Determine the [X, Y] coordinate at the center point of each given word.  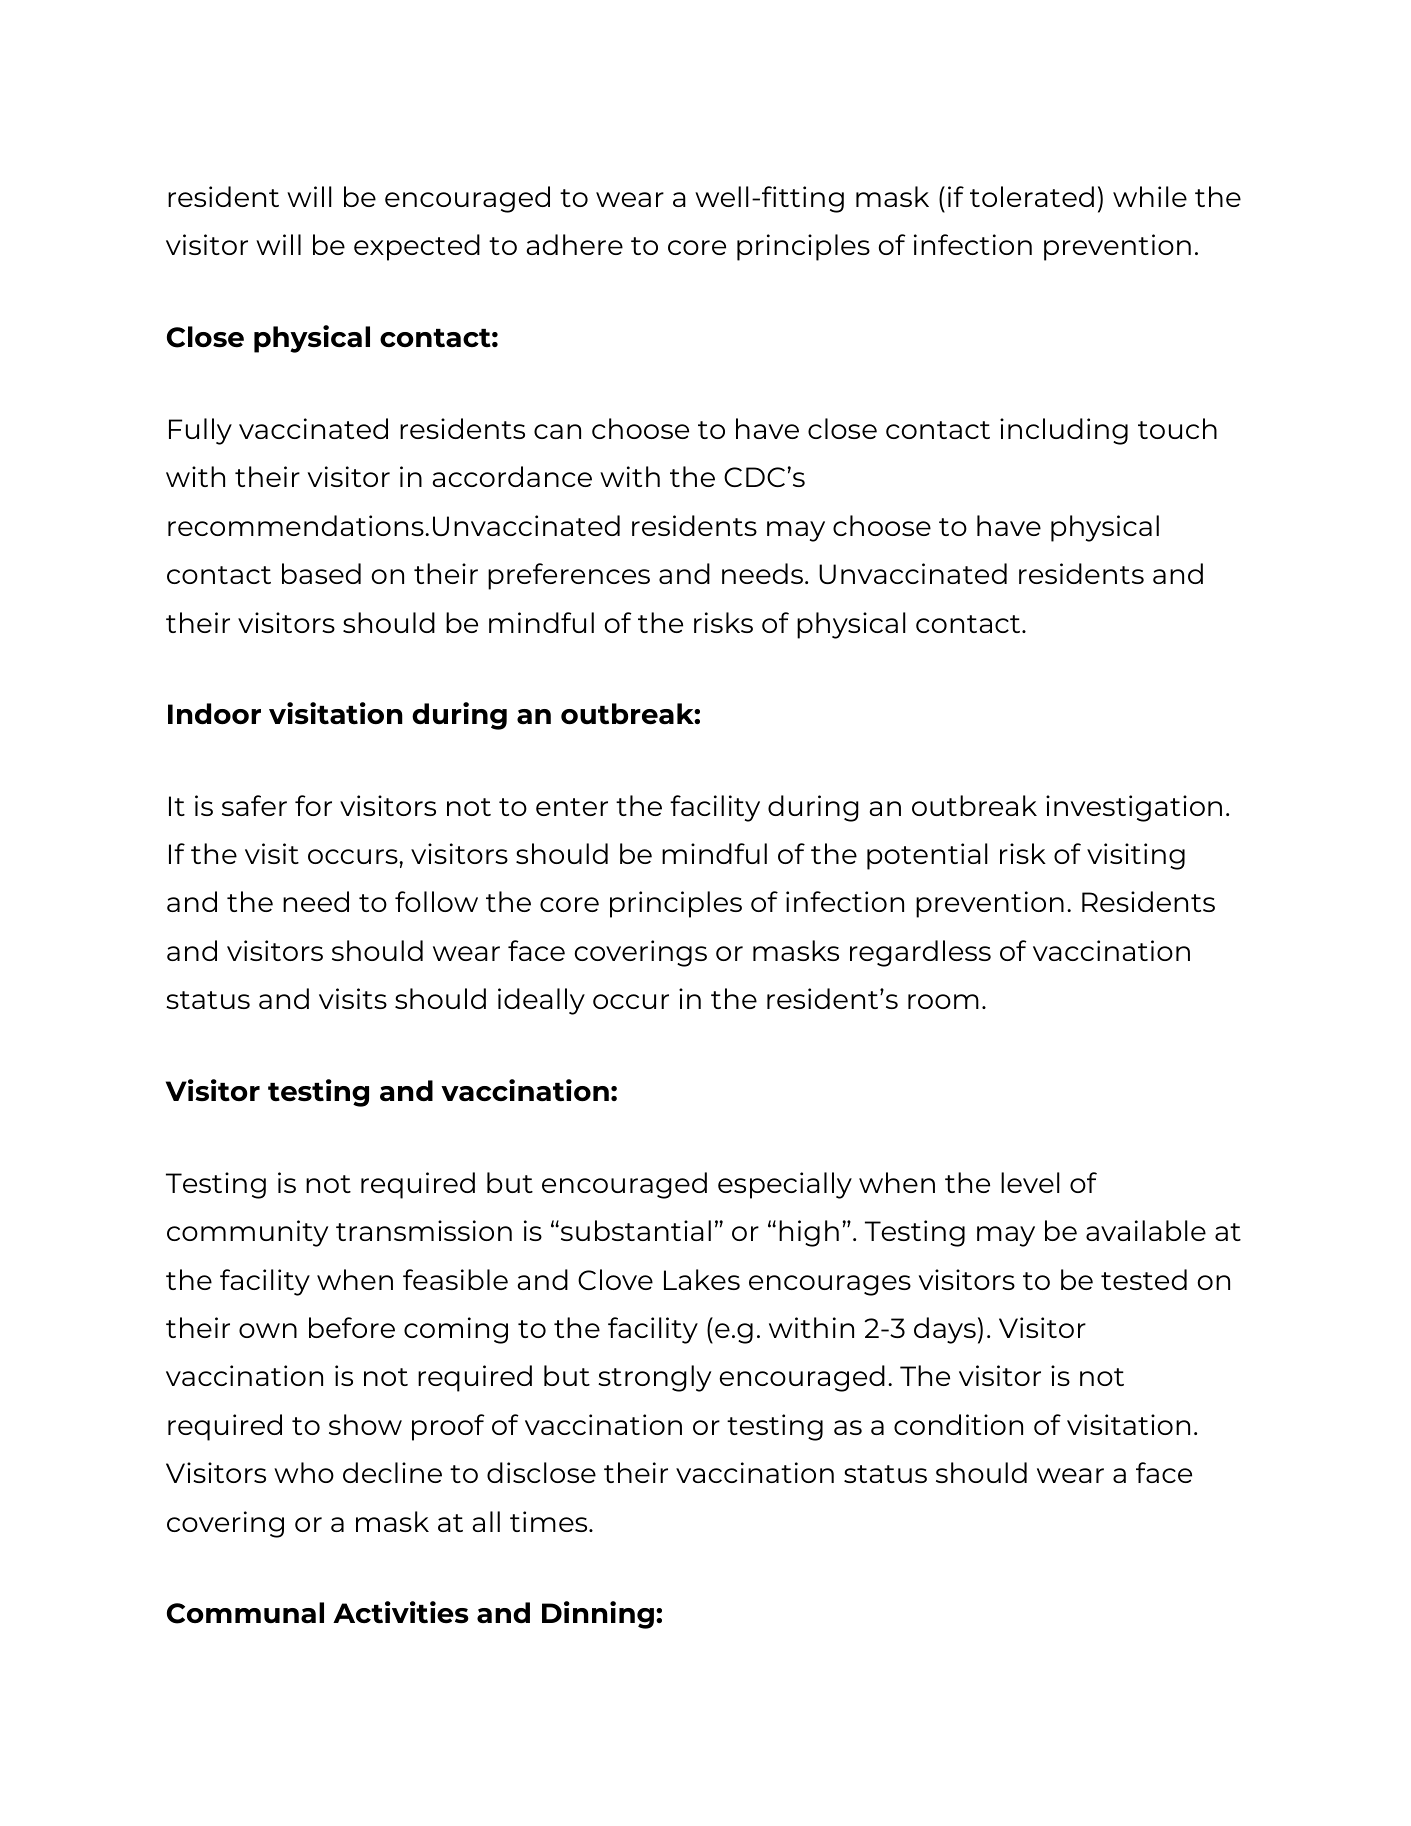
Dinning [598, 1615]
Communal [245, 1613]
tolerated [1032, 196]
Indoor [214, 714]
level [1030, 1182]
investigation [1134, 808]
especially [785, 1185]
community [247, 1233]
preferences [569, 576]
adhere [575, 244]
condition [958, 1424]
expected [417, 247]
